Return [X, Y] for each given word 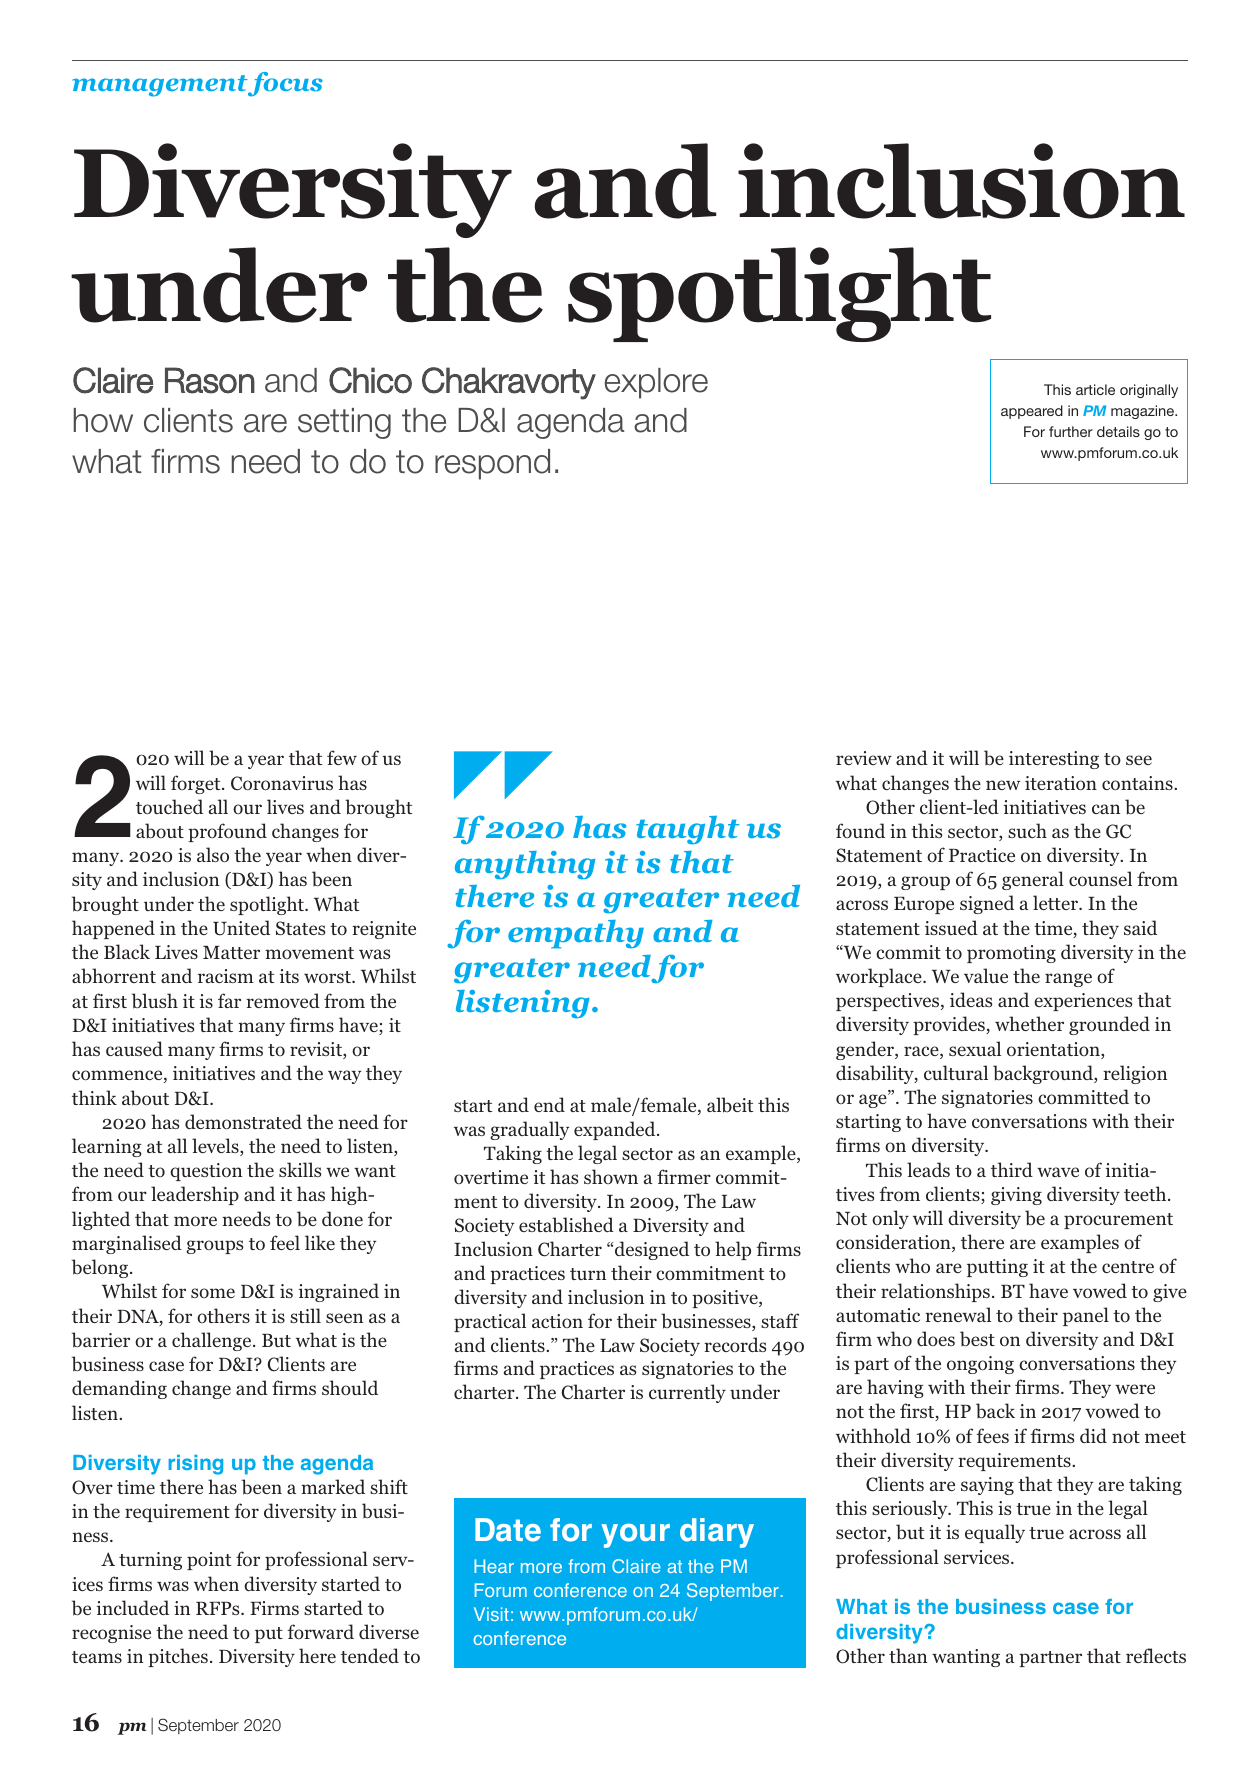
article [1095, 389]
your [635, 1536]
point [209, 1561]
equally [995, 1533]
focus [285, 84]
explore [656, 383]
